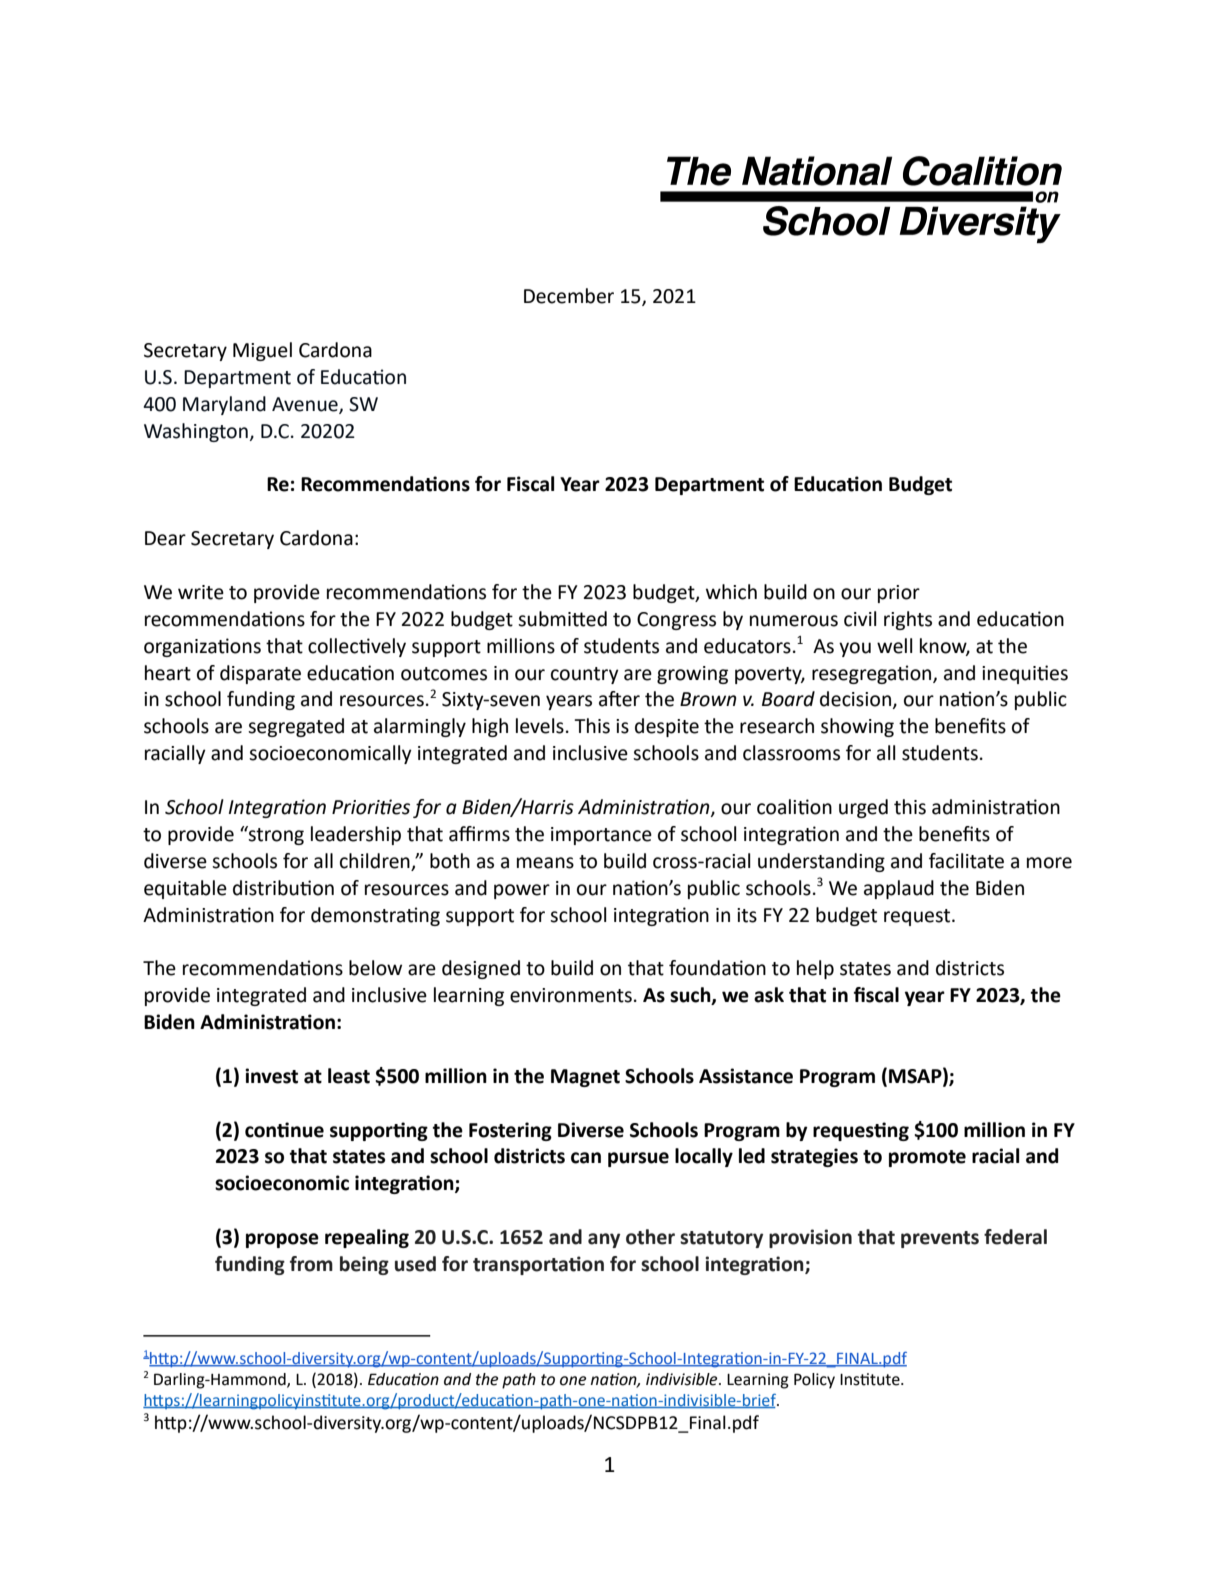  What do you see at coordinates (908, 620) in the screenshot?
I see `rights` at bounding box center [908, 620].
